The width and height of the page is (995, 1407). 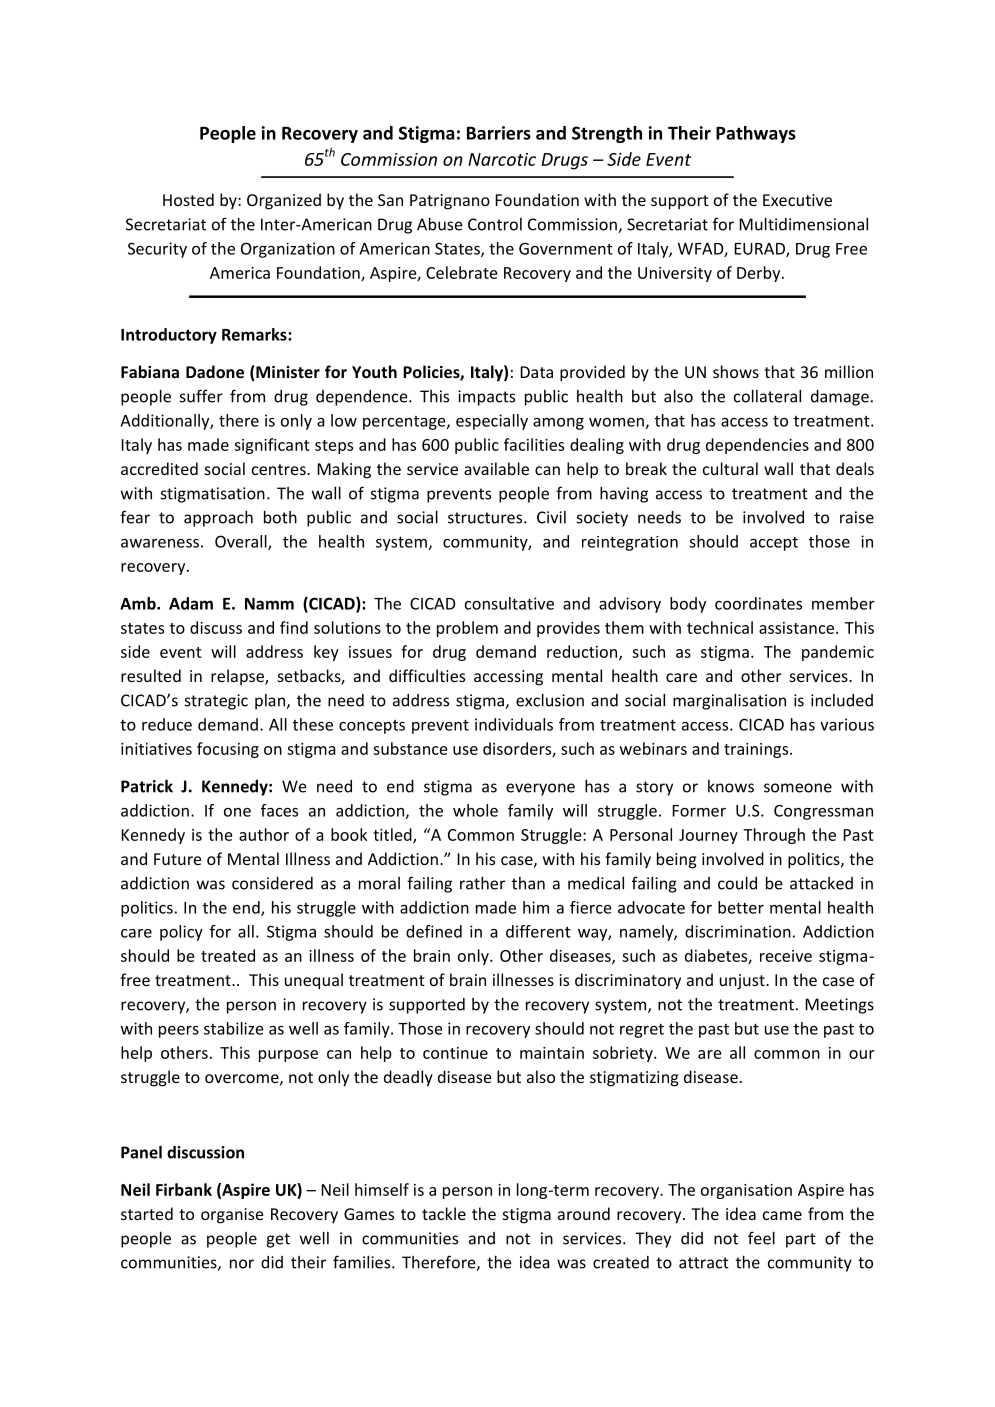 I want to click on strategic, so click(x=216, y=702).
